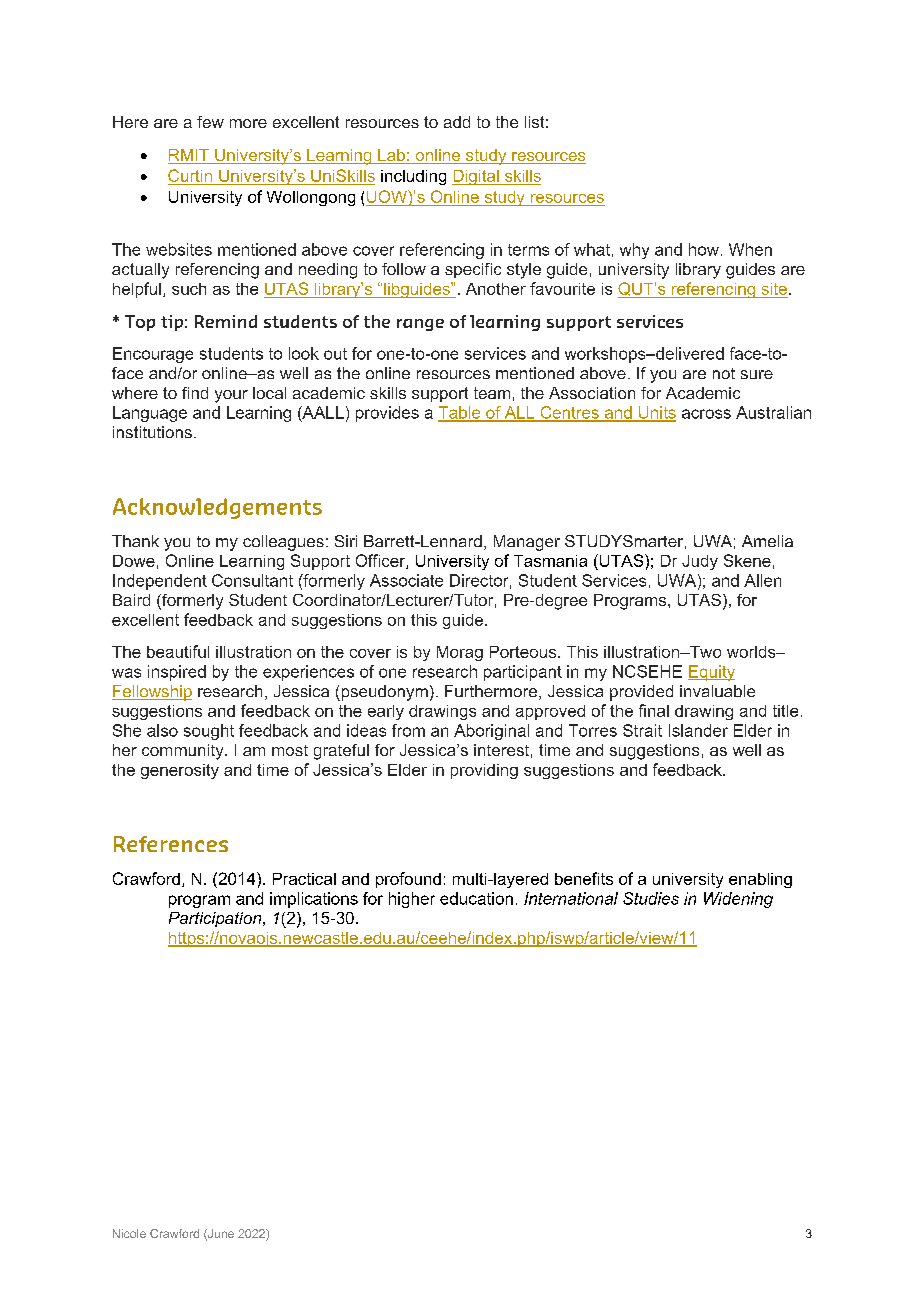 Image resolution: width=924 pixels, height=1308 pixels. Describe the element at coordinates (476, 177) in the screenshot. I see `Digital` at that location.
